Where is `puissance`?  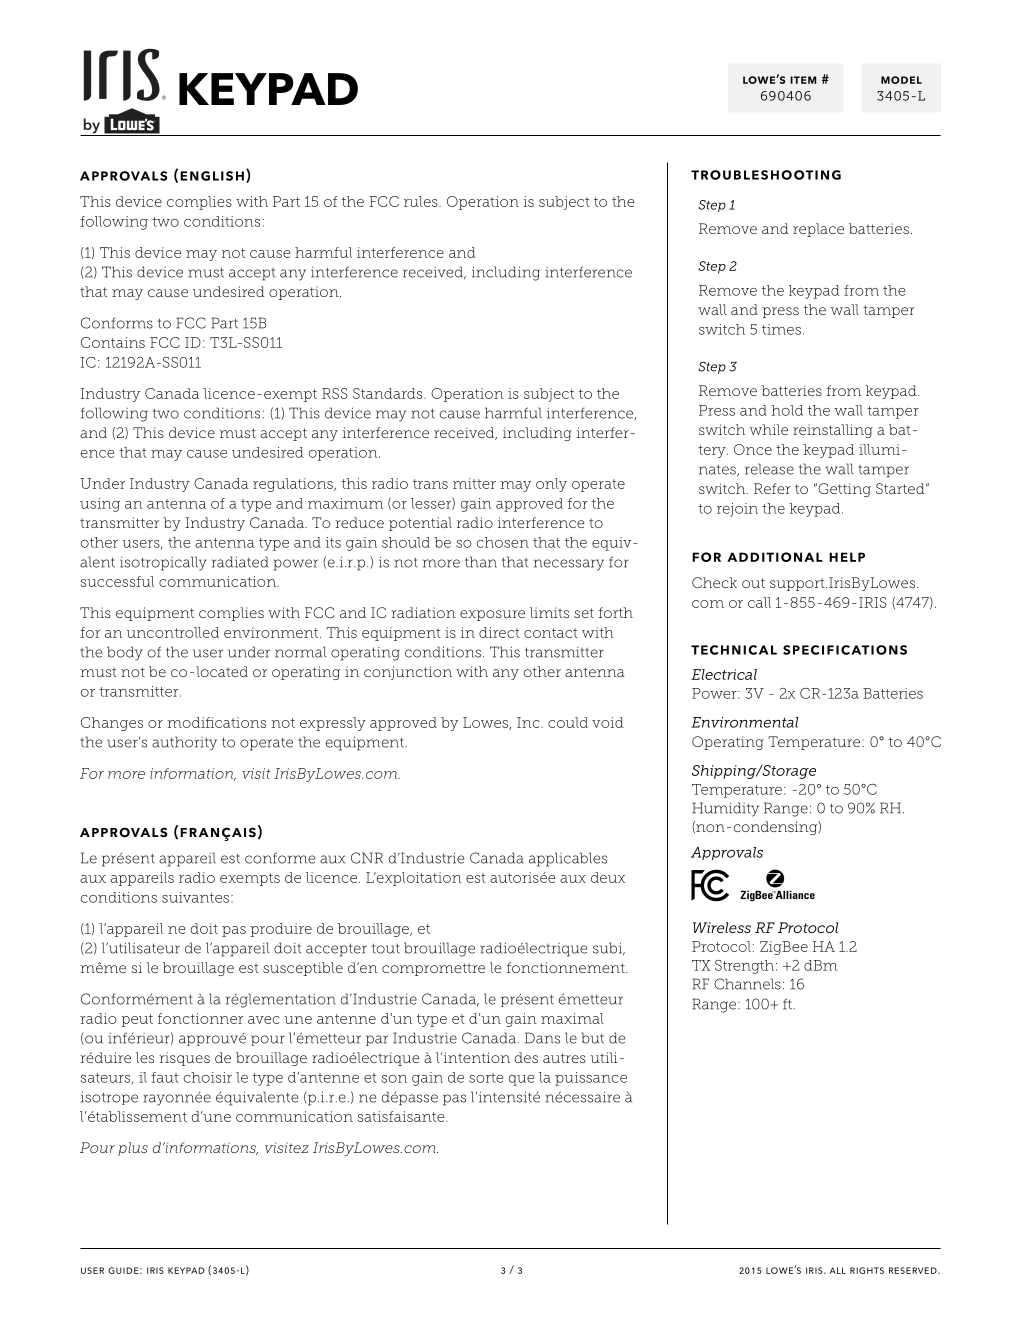
puissance is located at coordinates (591, 1079).
